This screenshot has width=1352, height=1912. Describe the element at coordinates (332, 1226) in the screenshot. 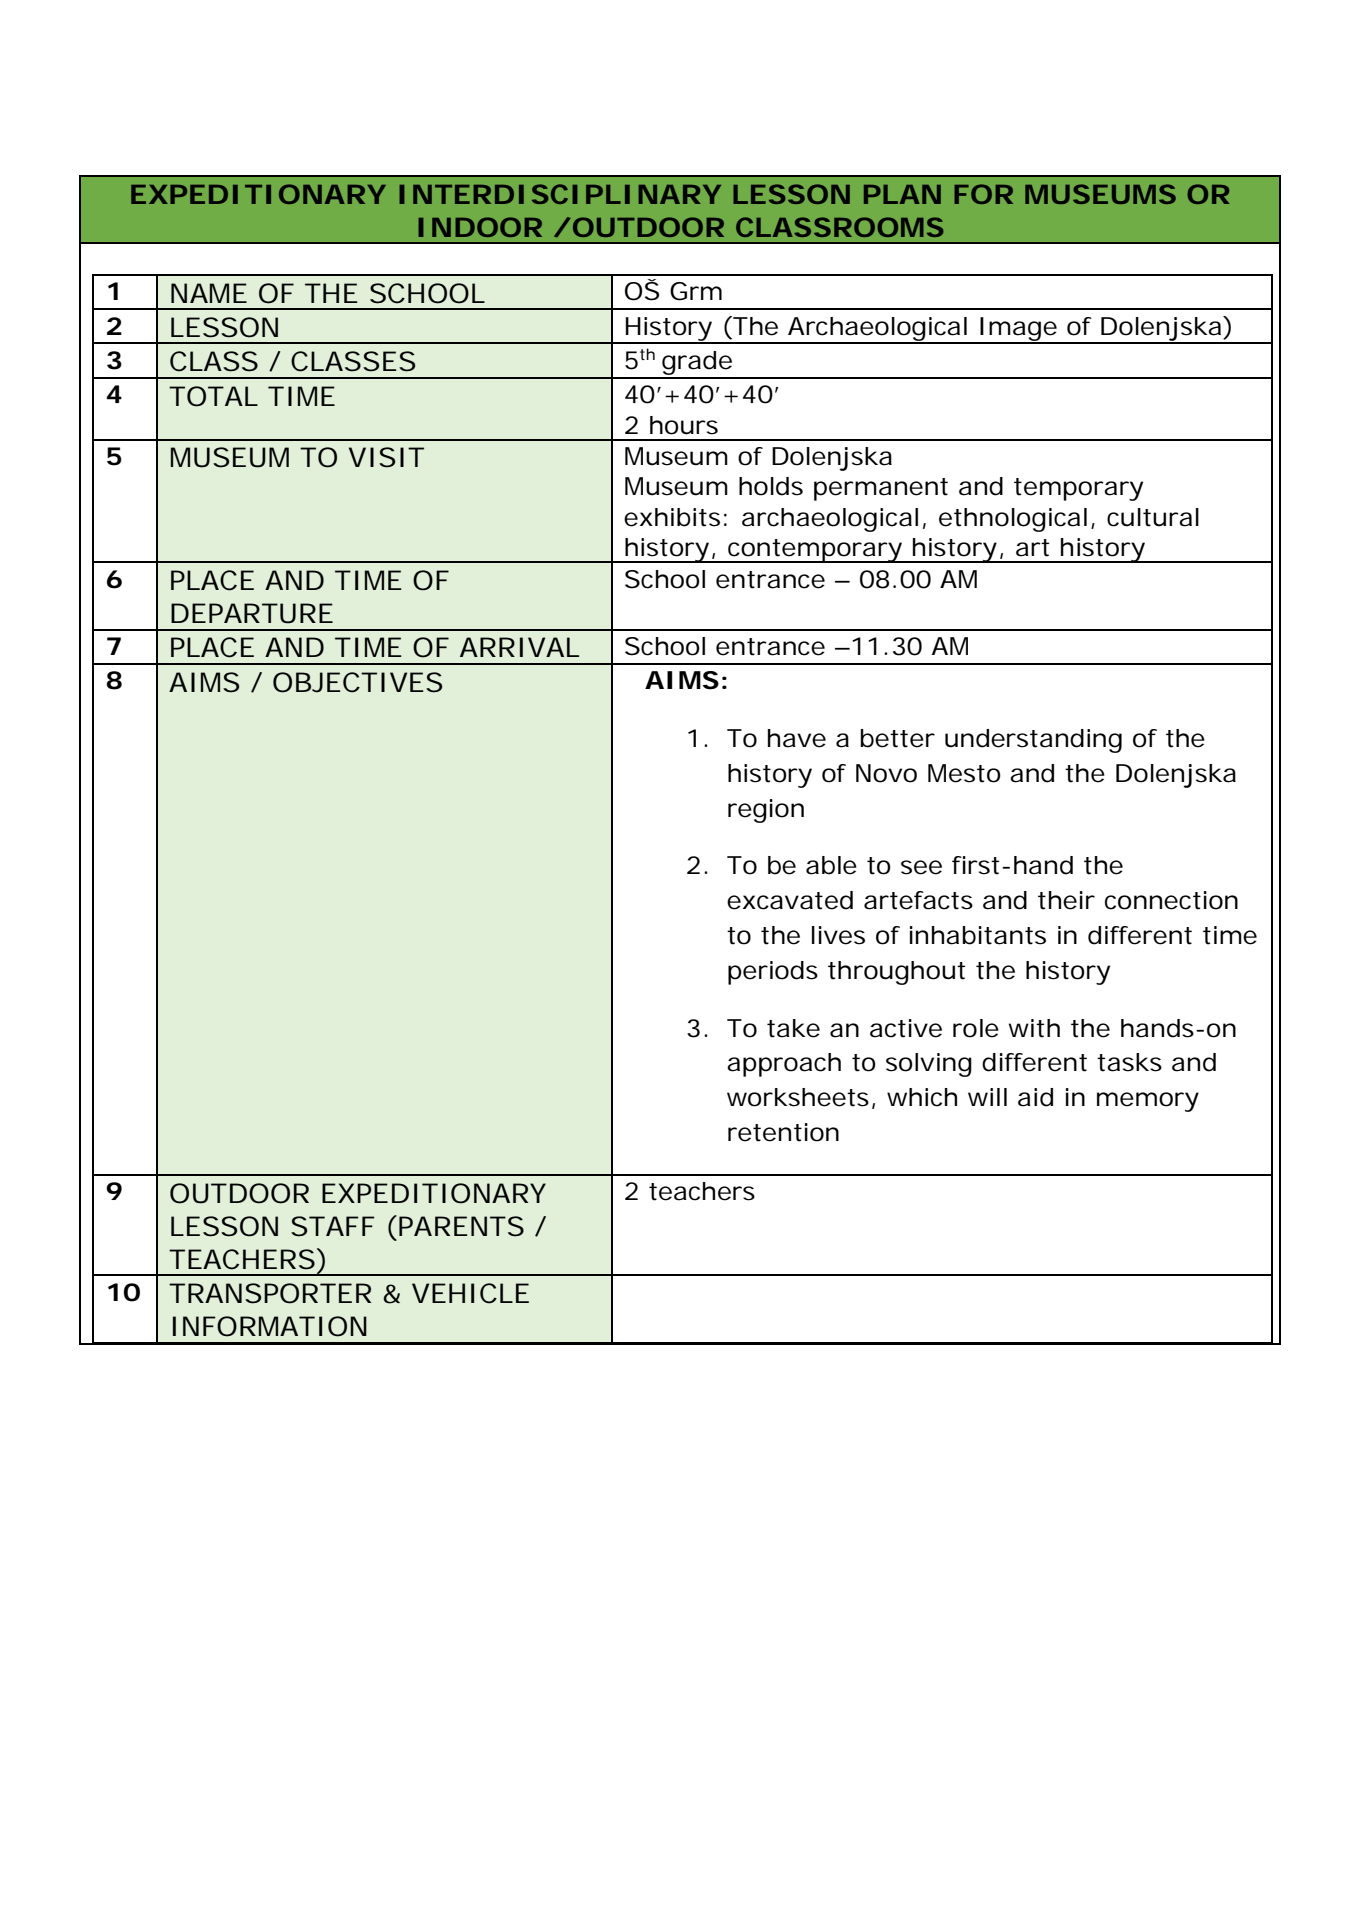

I see `STAFF` at that location.
